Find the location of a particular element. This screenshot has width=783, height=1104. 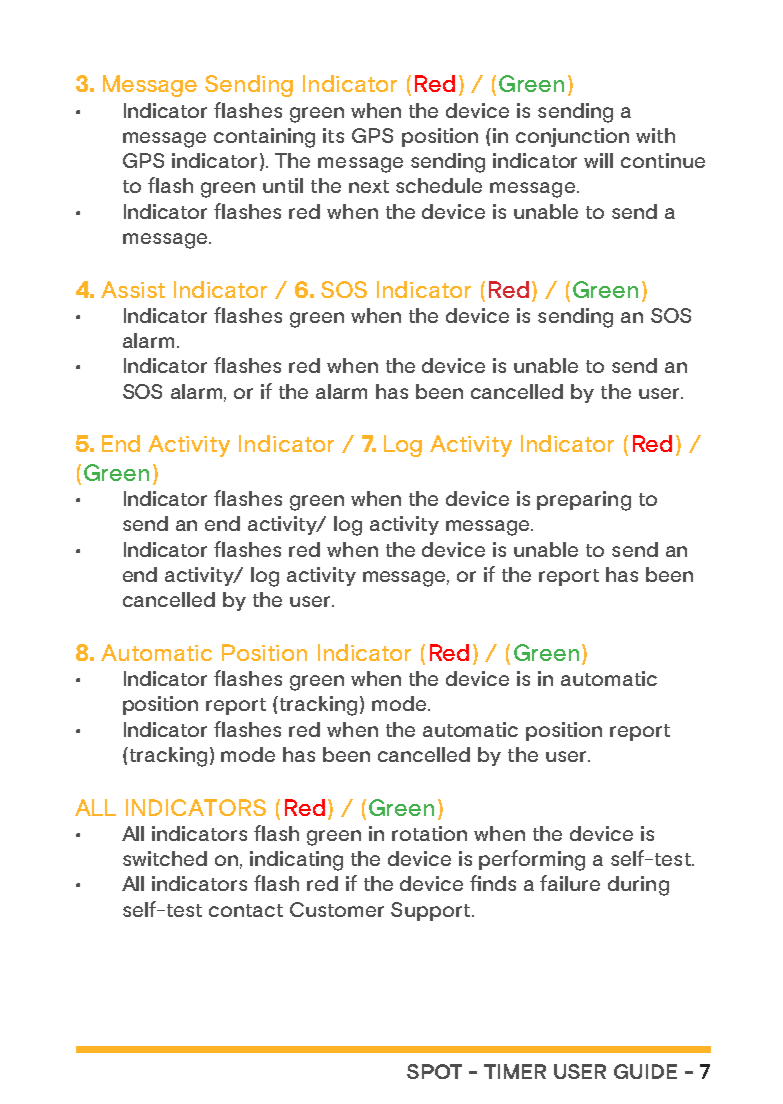

contact is located at coordinates (246, 910).
